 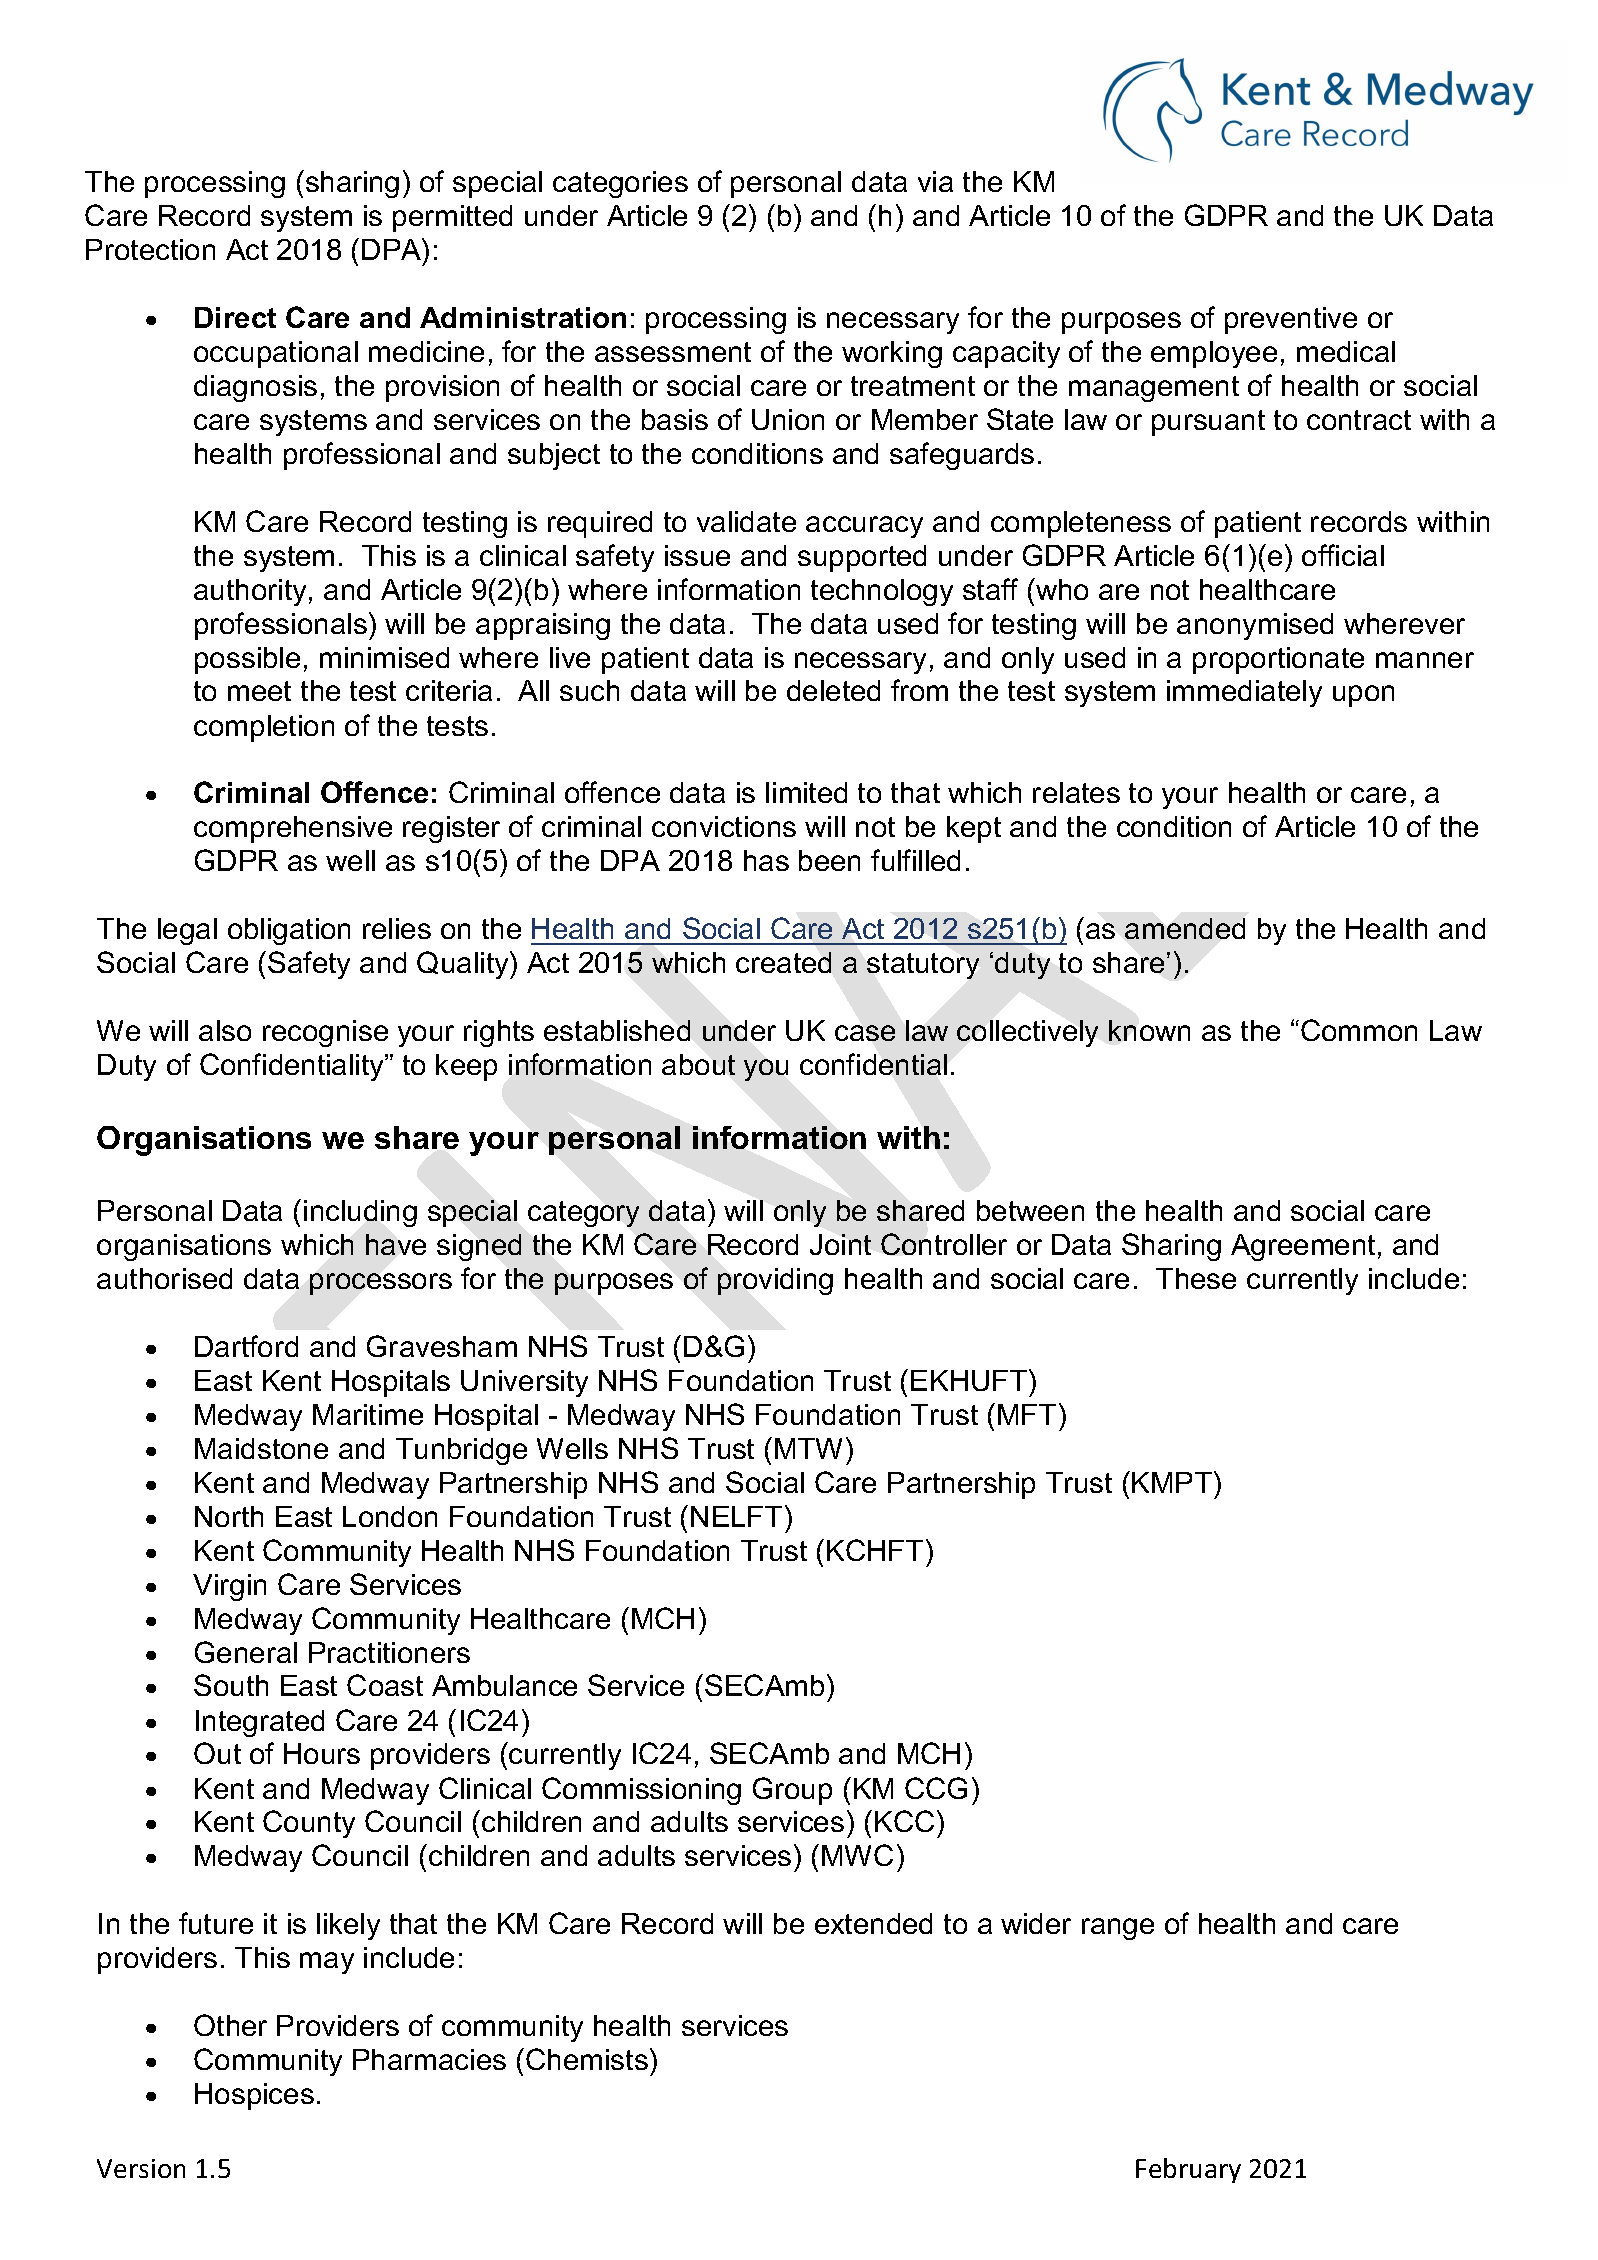 I want to click on Joint, so click(x=840, y=1244).
